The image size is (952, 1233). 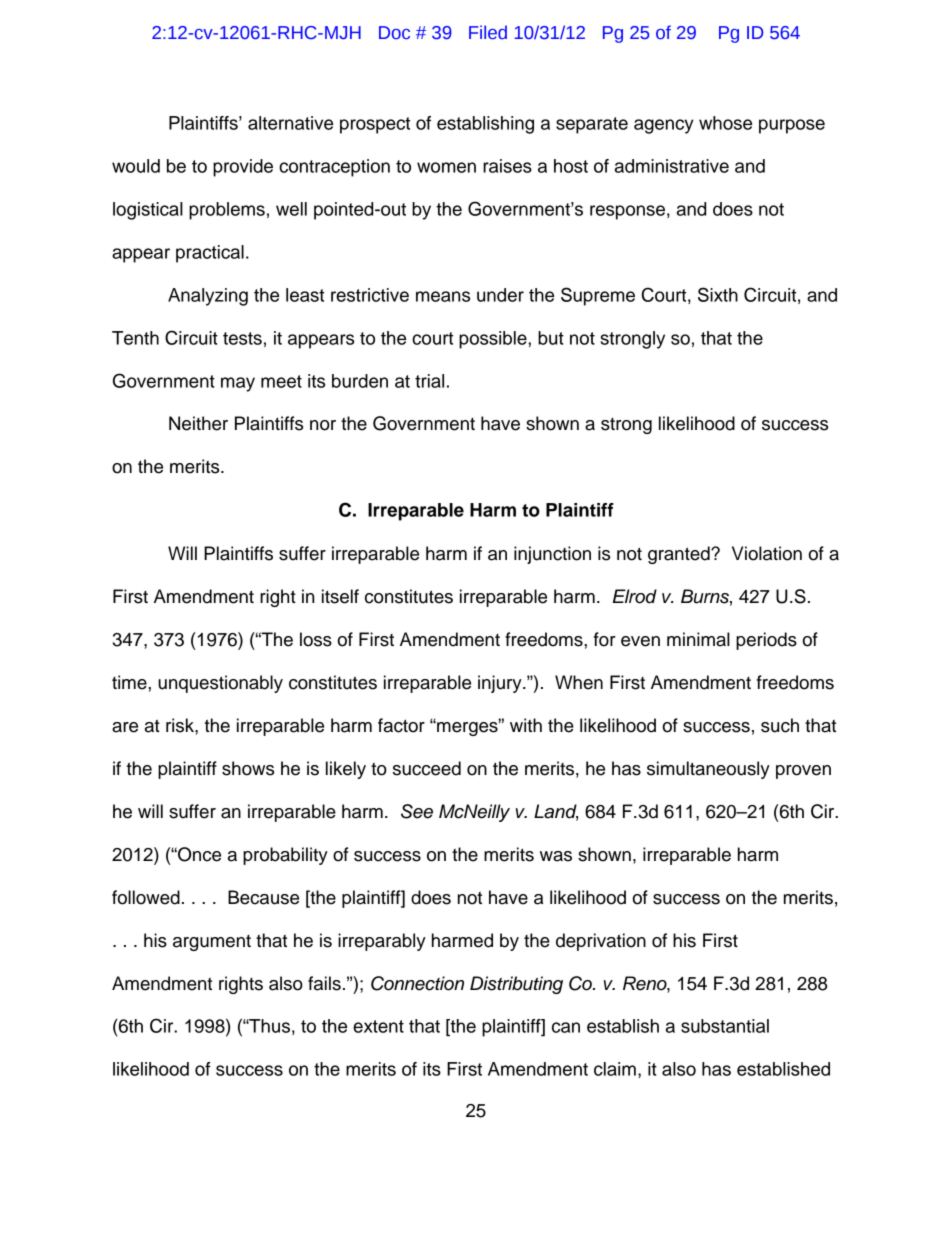 What do you see at coordinates (725, 1026) in the screenshot?
I see `substantial` at bounding box center [725, 1026].
